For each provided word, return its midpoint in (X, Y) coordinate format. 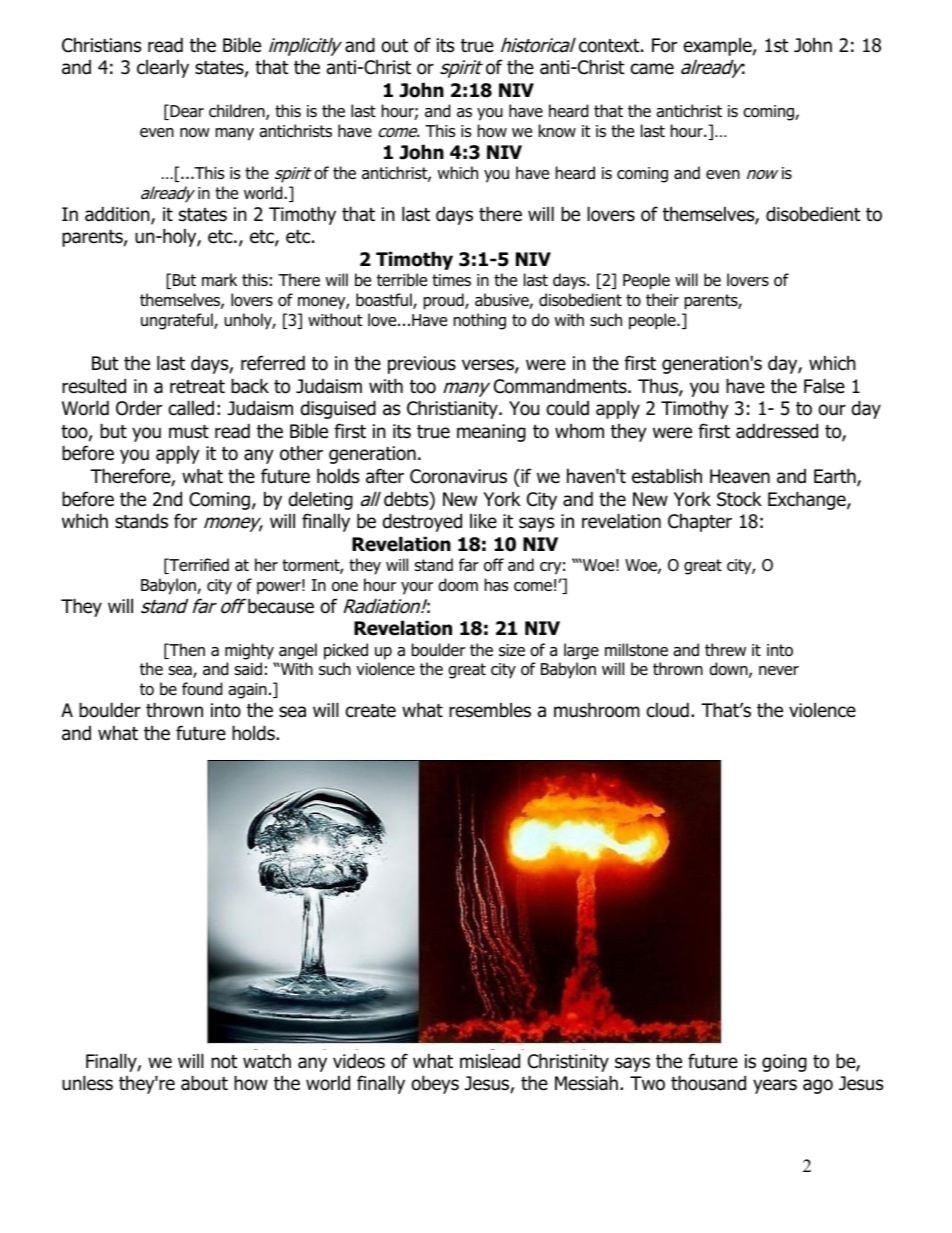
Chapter (700, 522)
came (652, 69)
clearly (163, 68)
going (784, 1063)
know (557, 131)
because (281, 606)
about (204, 1083)
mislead (490, 1061)
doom (458, 585)
